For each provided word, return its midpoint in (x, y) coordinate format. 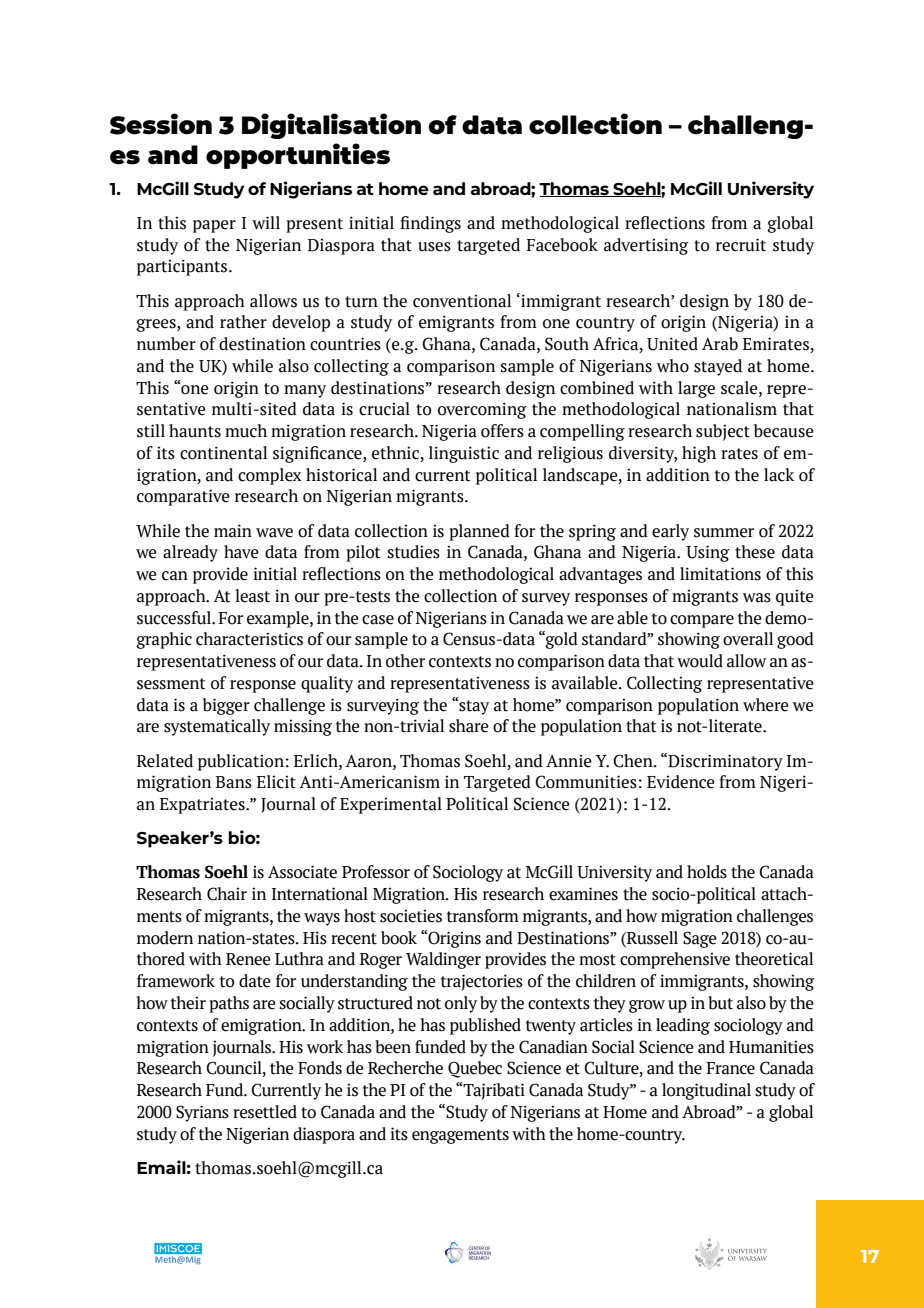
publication (241, 762)
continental (223, 453)
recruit (741, 245)
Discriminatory (724, 762)
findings (430, 224)
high (699, 454)
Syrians (202, 1113)
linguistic (464, 454)
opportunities (298, 156)
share (469, 726)
